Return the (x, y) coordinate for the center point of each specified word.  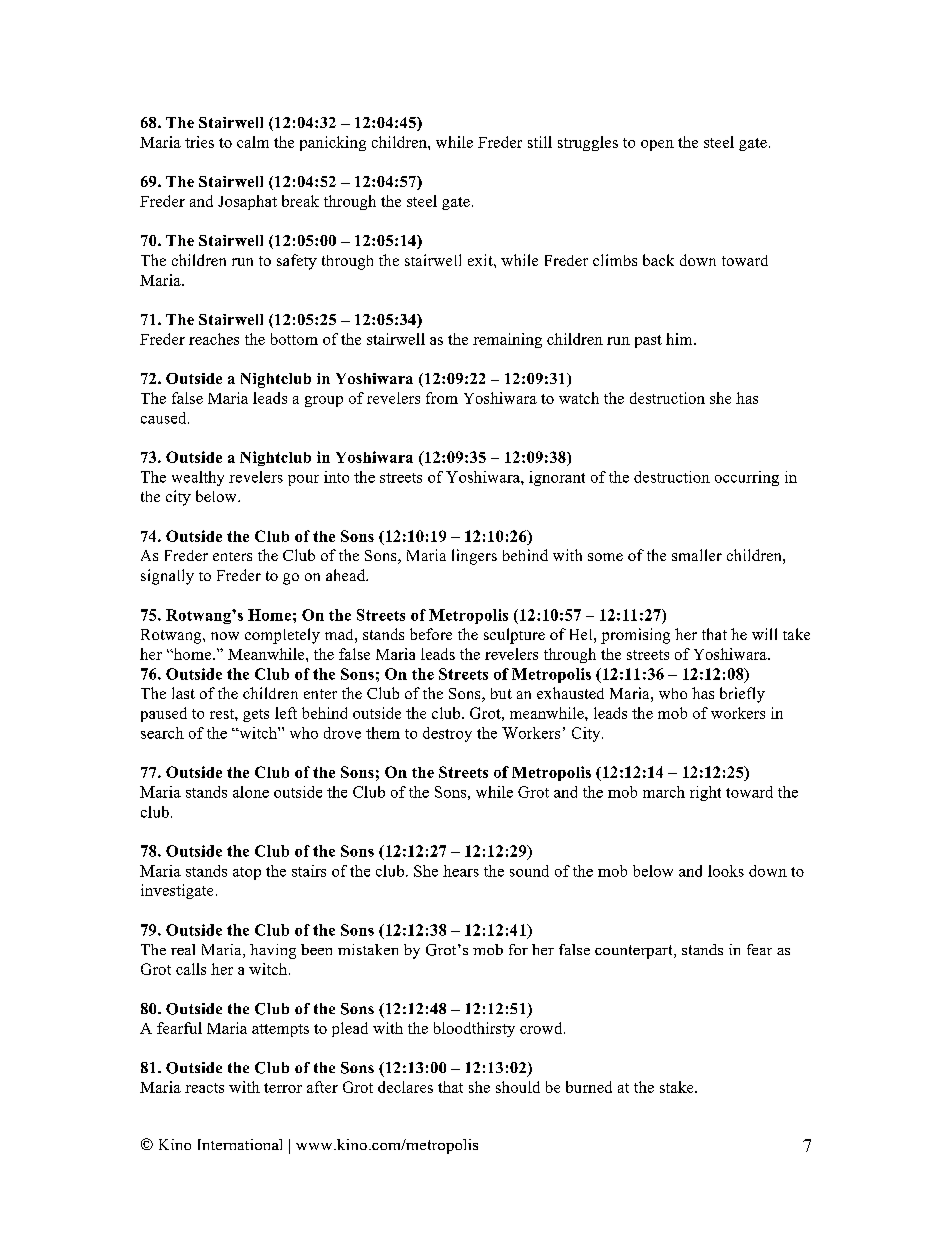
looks (726, 871)
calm (253, 142)
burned (589, 1087)
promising (635, 636)
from (442, 398)
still (540, 142)
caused (165, 418)
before (431, 634)
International (240, 1144)
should (518, 1087)
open (657, 145)
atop (247, 873)
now (225, 636)
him (680, 339)
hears (461, 871)
